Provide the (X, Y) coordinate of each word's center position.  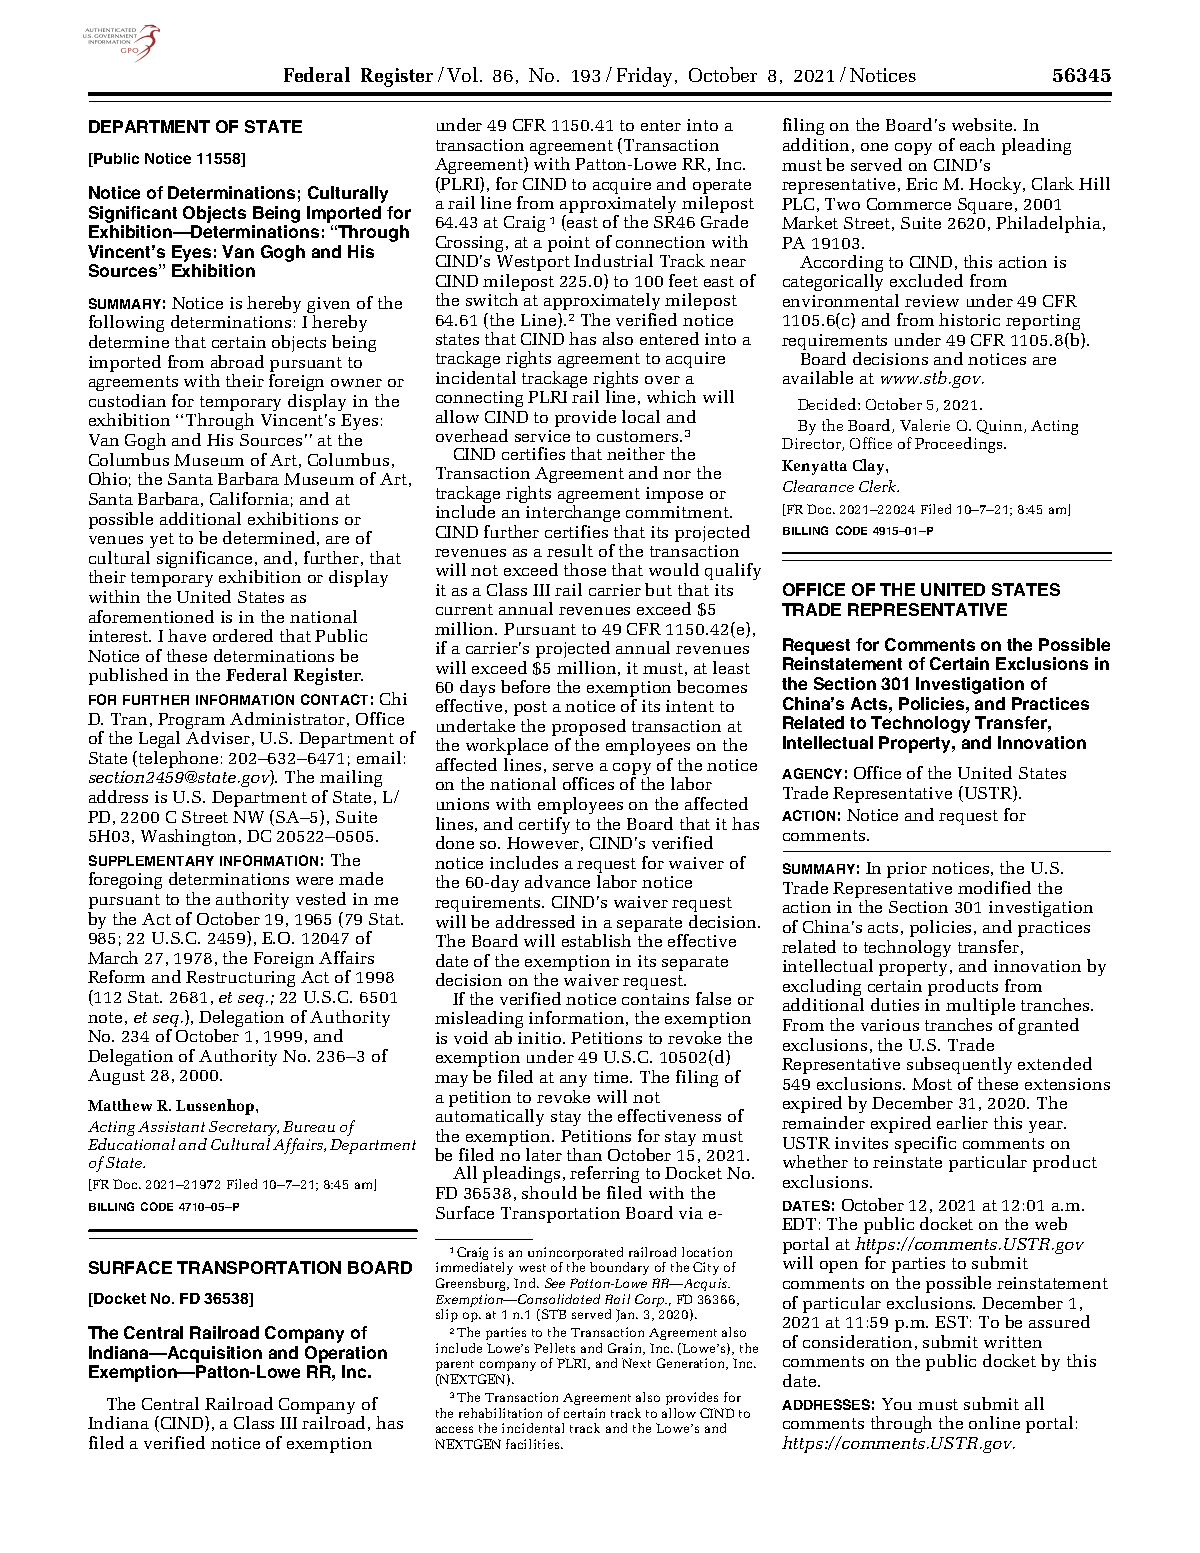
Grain (626, 1349)
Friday (646, 77)
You (897, 1404)
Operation (346, 1354)
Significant (133, 214)
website (983, 124)
